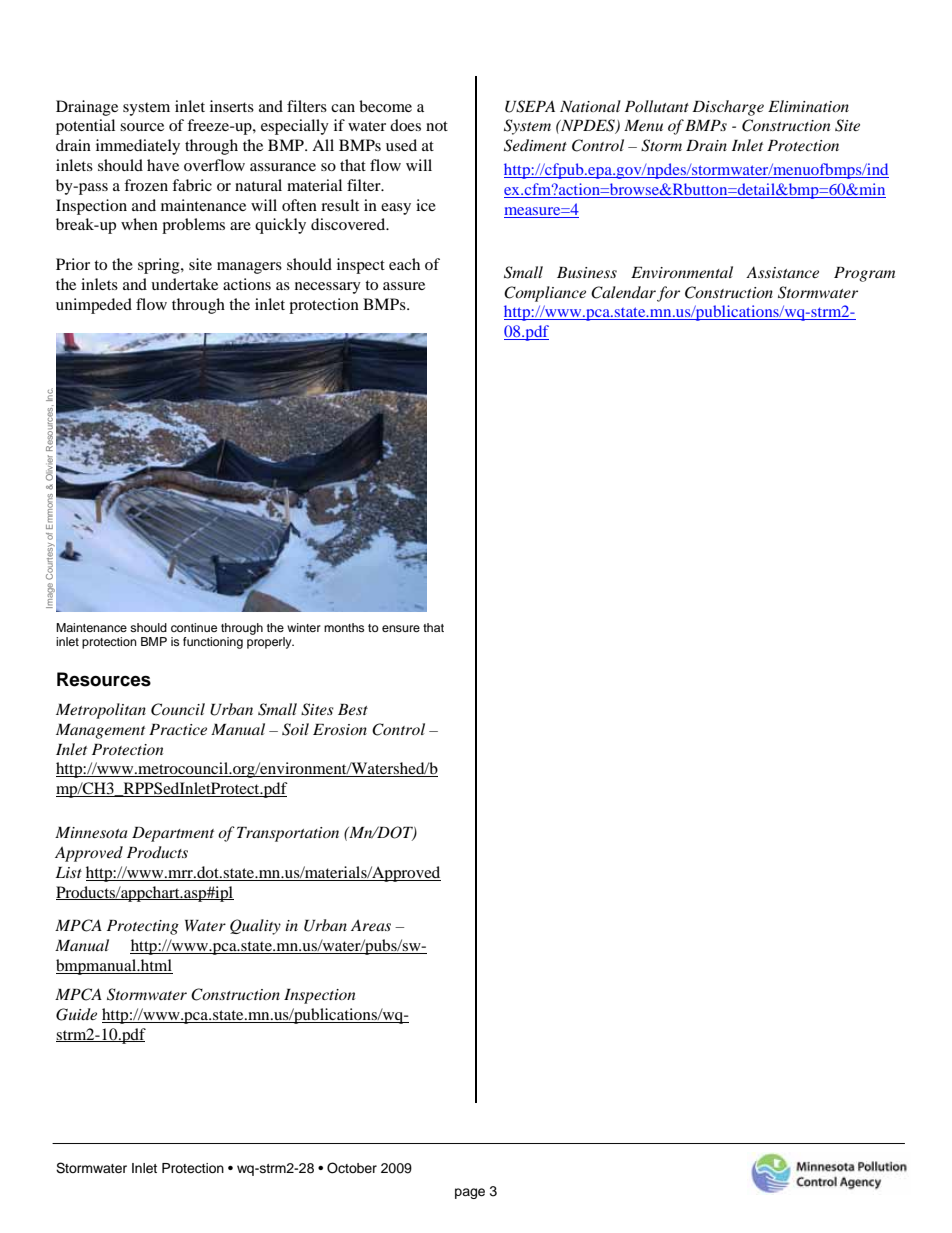 Image resolution: width=952 pixels, height=1233 pixels. What do you see at coordinates (401, 628) in the image?
I see `ensure` at bounding box center [401, 628].
